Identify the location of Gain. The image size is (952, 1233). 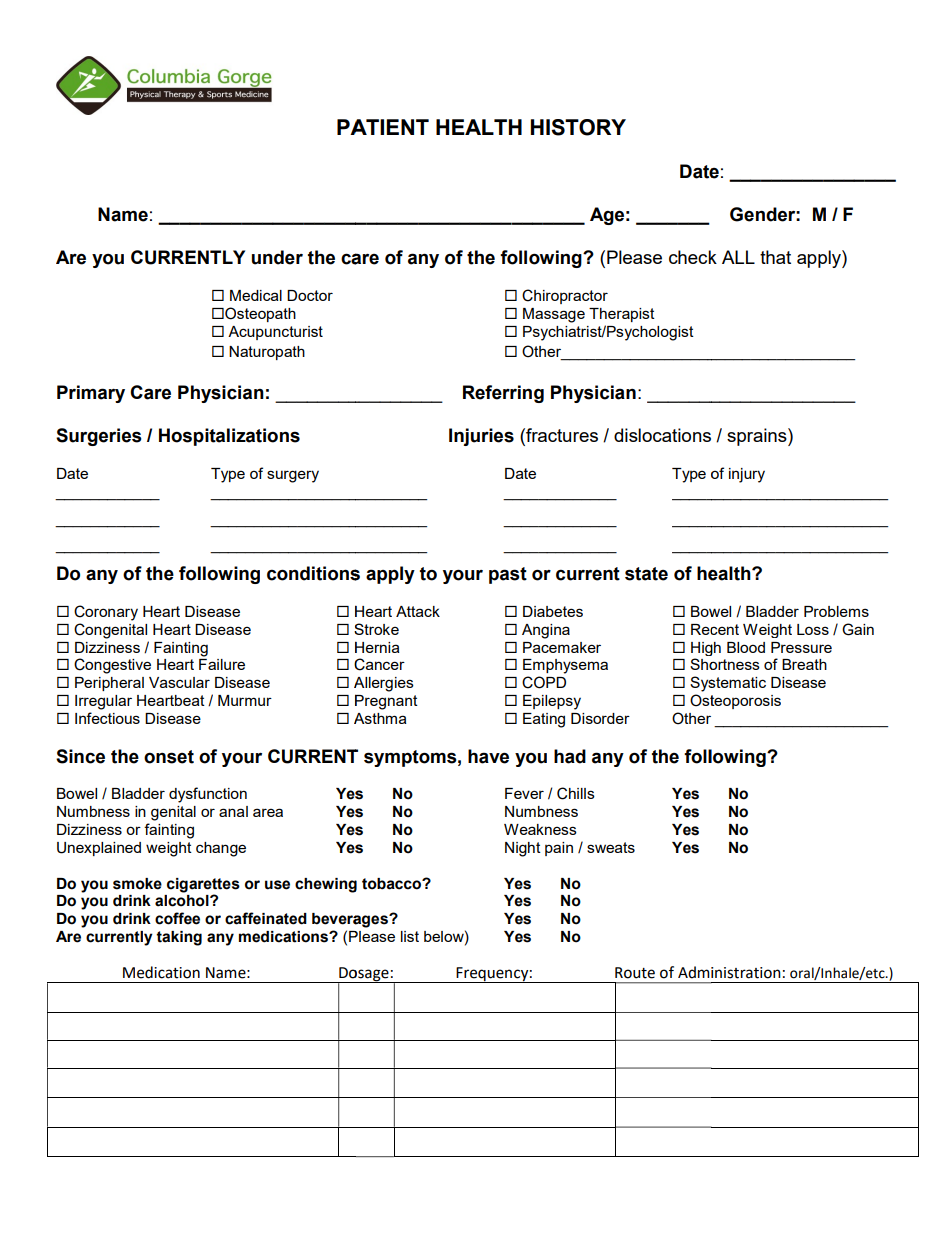
(858, 629).
